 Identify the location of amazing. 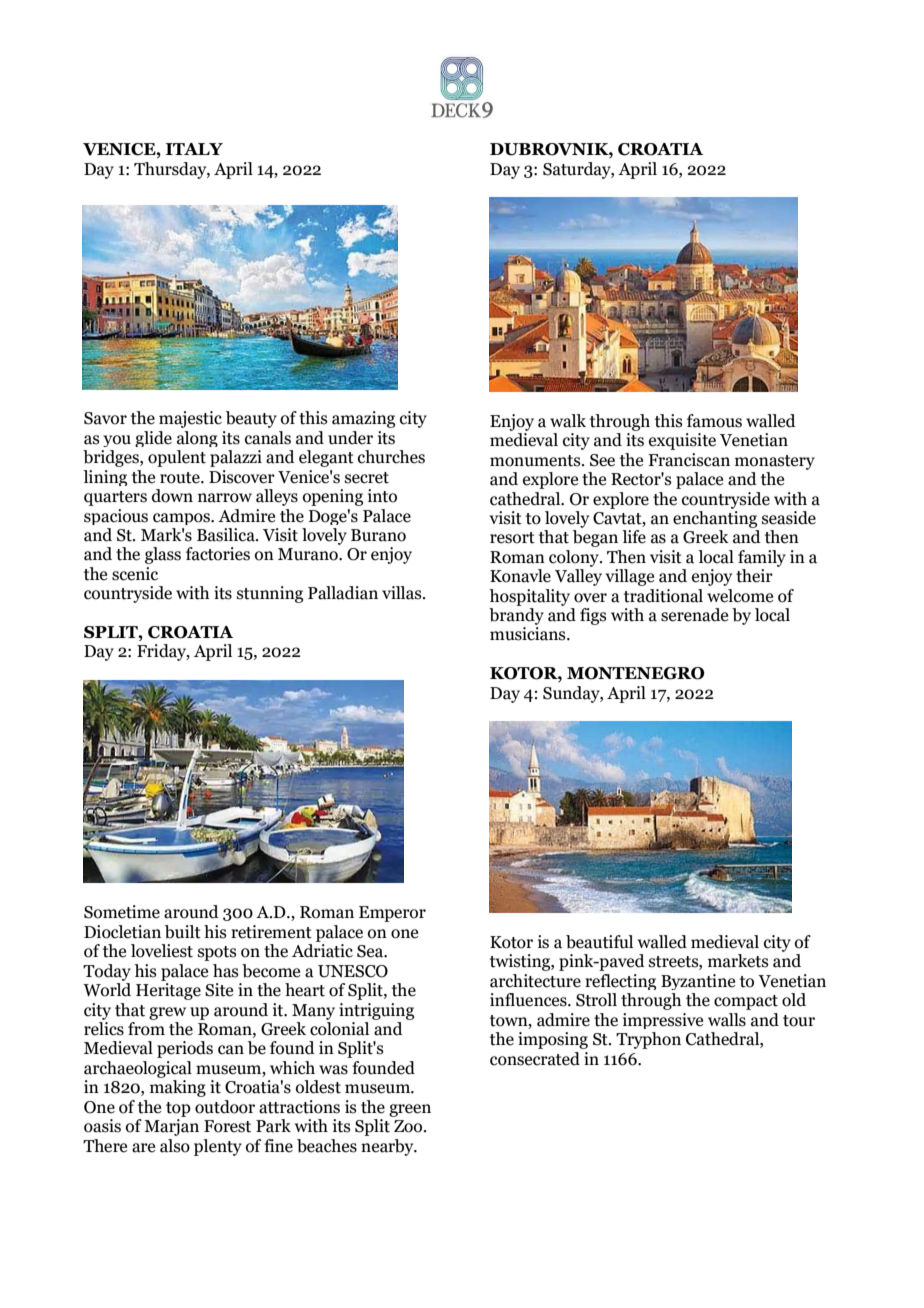
(363, 419).
